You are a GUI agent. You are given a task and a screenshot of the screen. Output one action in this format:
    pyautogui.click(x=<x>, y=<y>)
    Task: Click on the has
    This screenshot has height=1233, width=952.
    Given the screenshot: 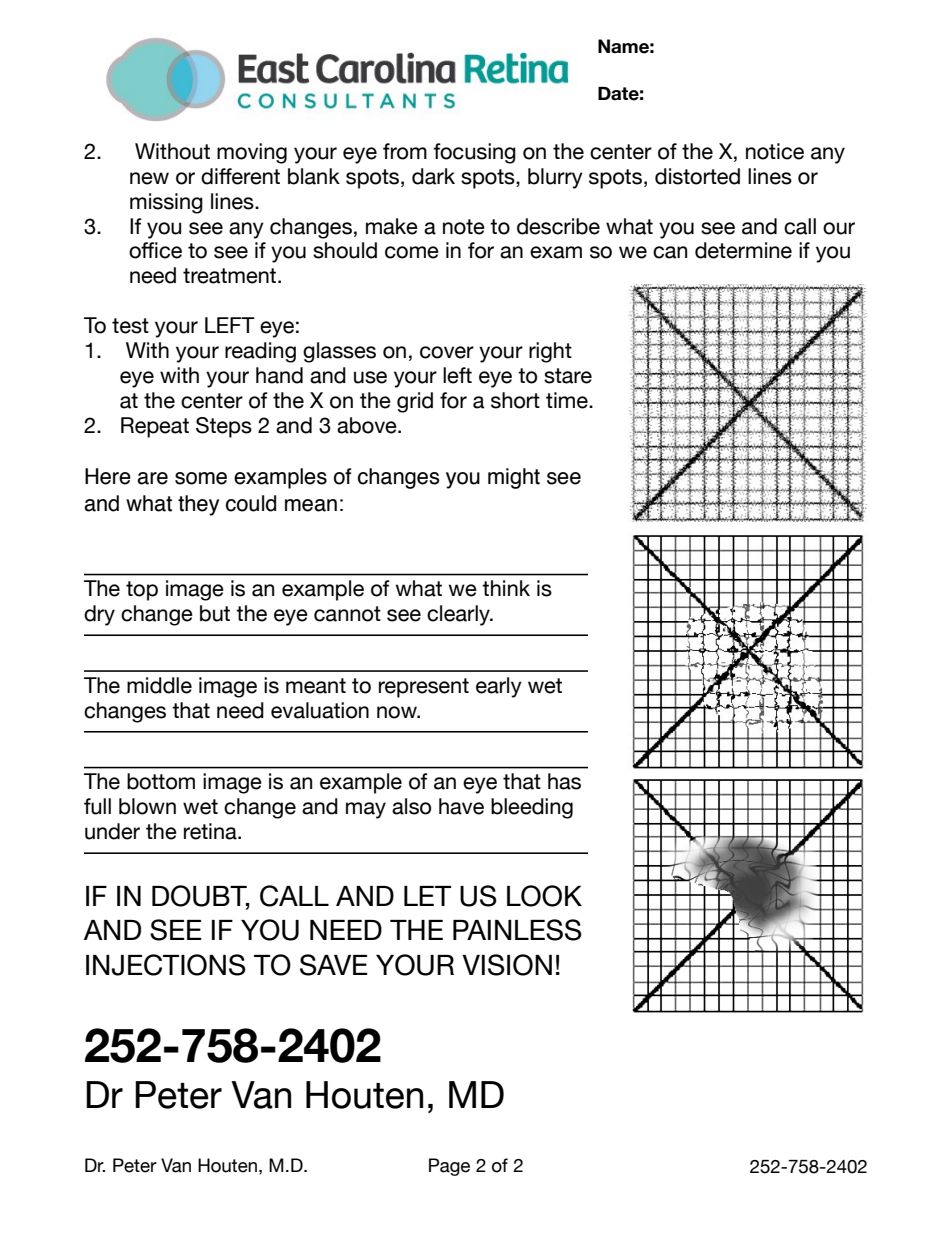 What is the action you would take?
    pyautogui.click(x=564, y=781)
